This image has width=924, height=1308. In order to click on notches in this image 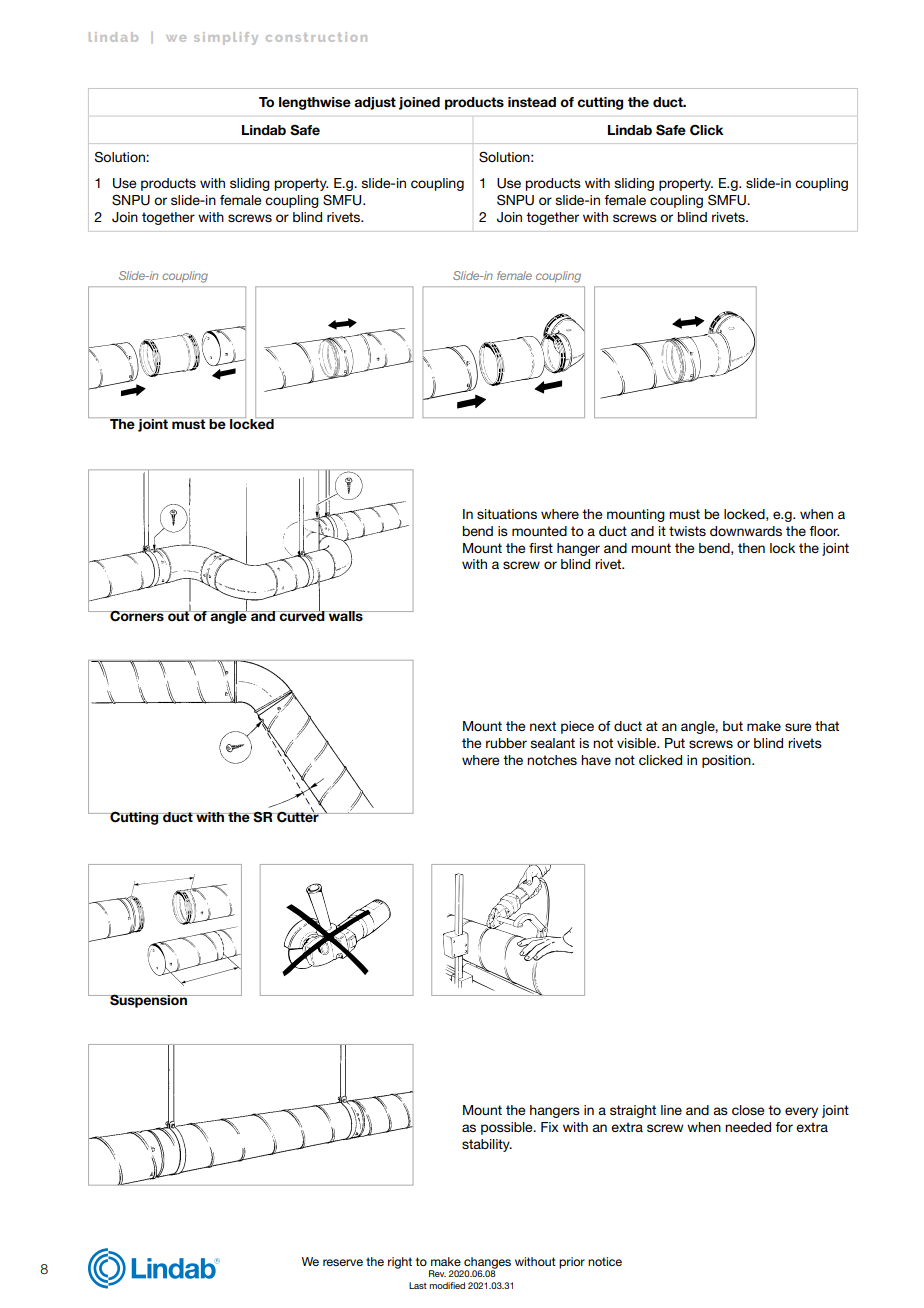, I will do `click(552, 760)`.
